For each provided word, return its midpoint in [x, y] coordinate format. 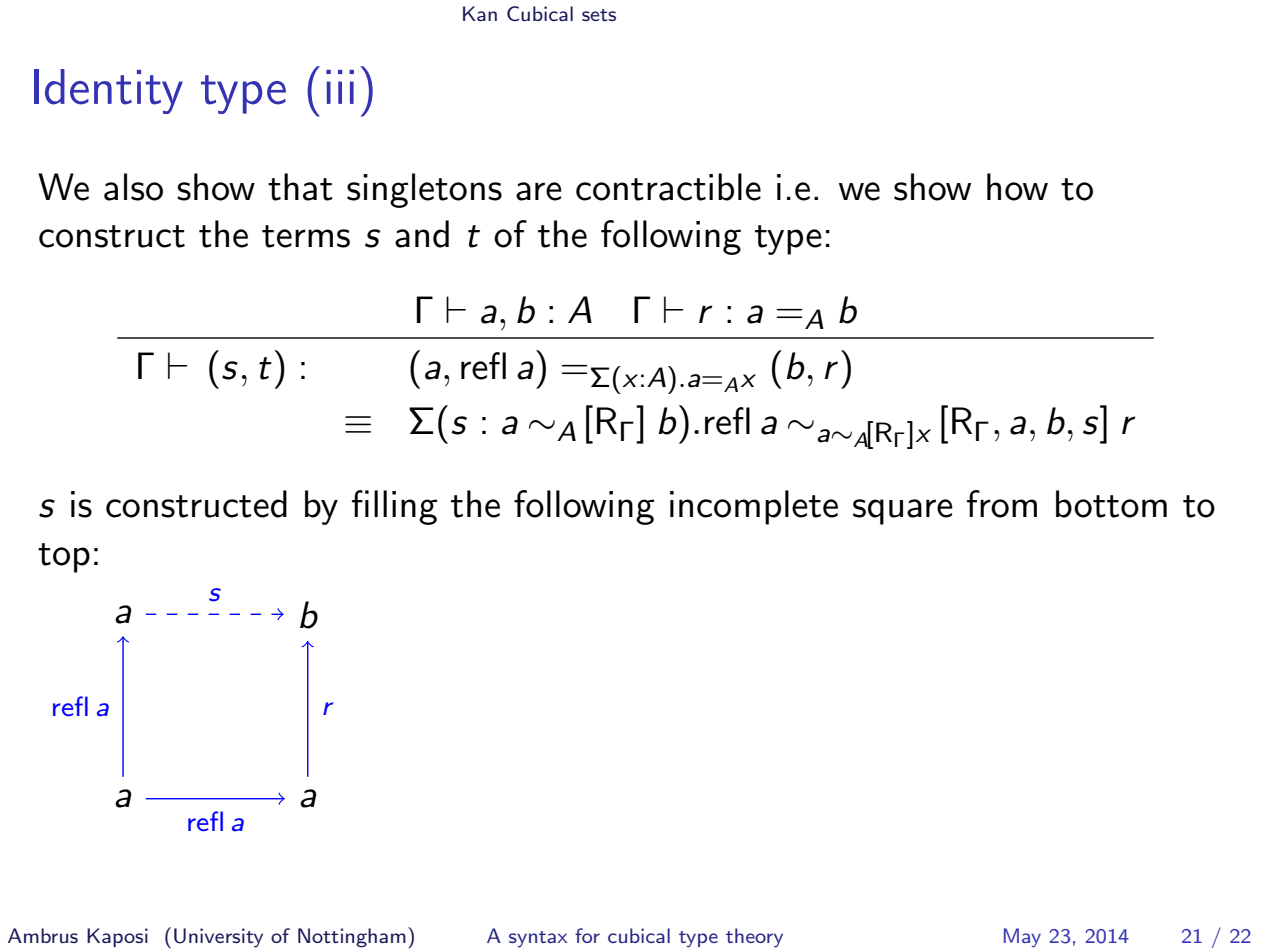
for [587, 935]
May [1022, 937]
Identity [108, 91]
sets [599, 15]
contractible [668, 187]
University [218, 938]
